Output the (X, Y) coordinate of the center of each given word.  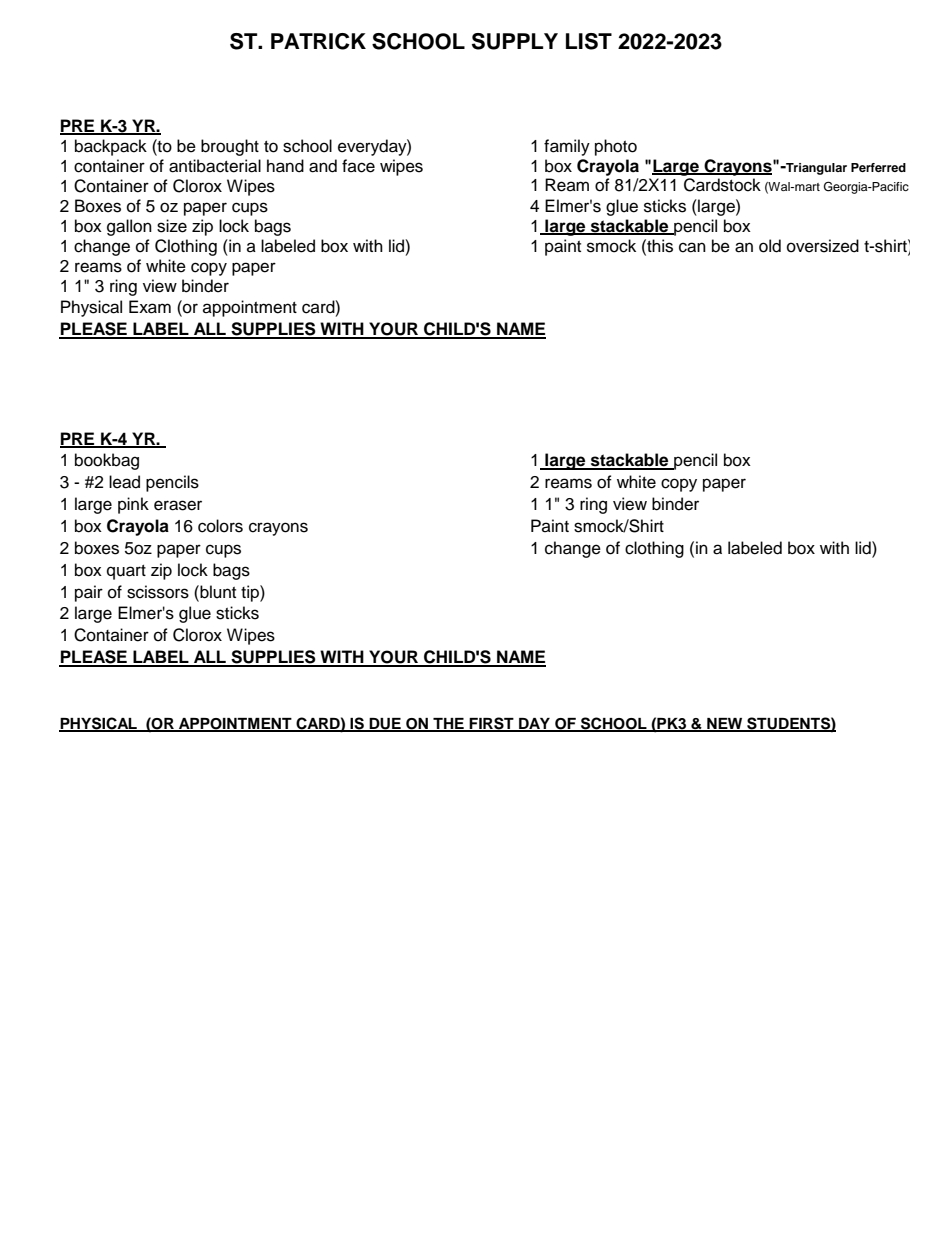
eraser (178, 505)
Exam (150, 307)
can (692, 247)
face (358, 166)
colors (220, 526)
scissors (158, 592)
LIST (589, 41)
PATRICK (318, 41)
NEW (725, 724)
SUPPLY (515, 41)
